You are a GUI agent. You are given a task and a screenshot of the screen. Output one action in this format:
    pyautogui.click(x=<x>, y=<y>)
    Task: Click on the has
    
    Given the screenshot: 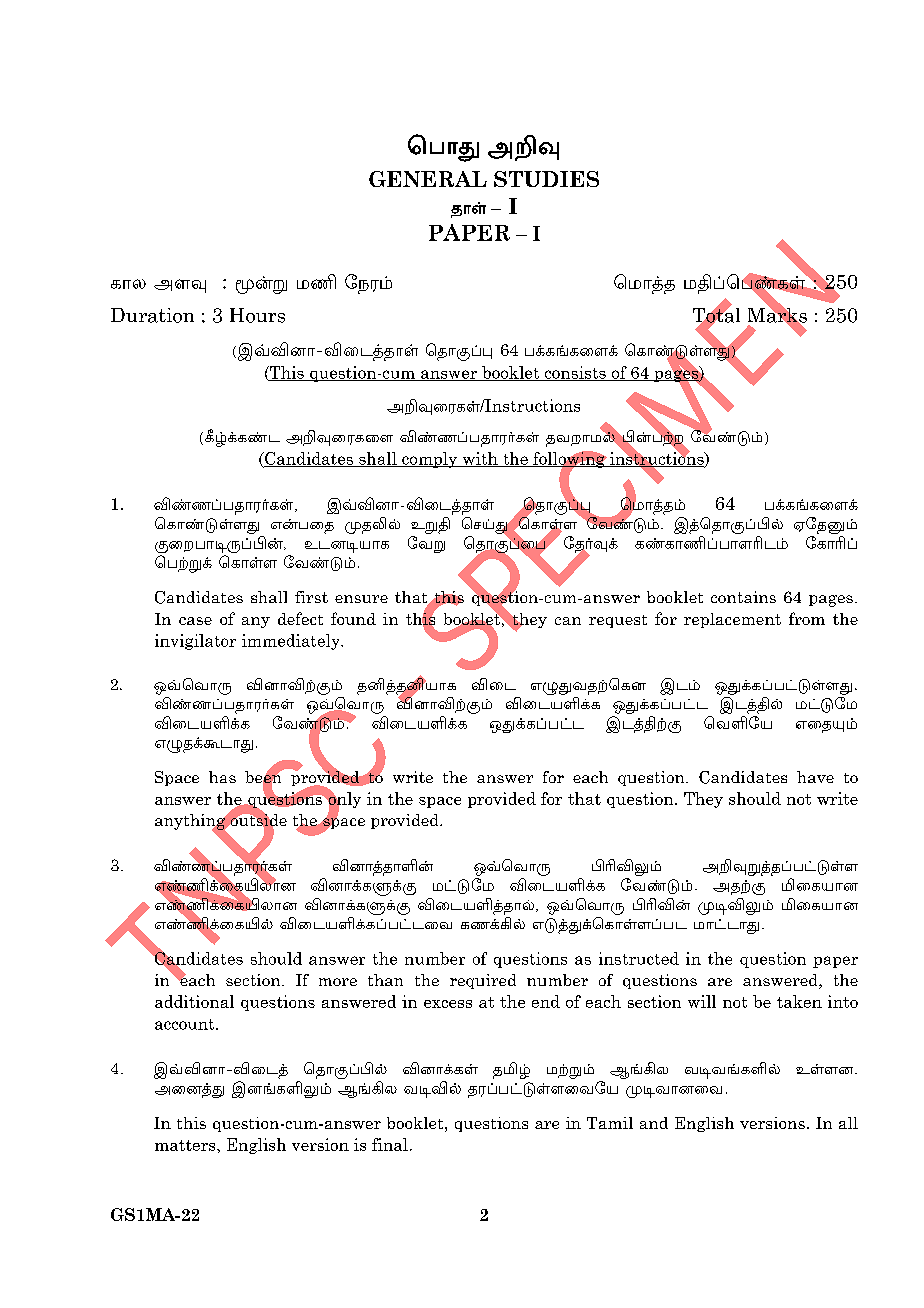 What is the action you would take?
    pyautogui.click(x=222, y=777)
